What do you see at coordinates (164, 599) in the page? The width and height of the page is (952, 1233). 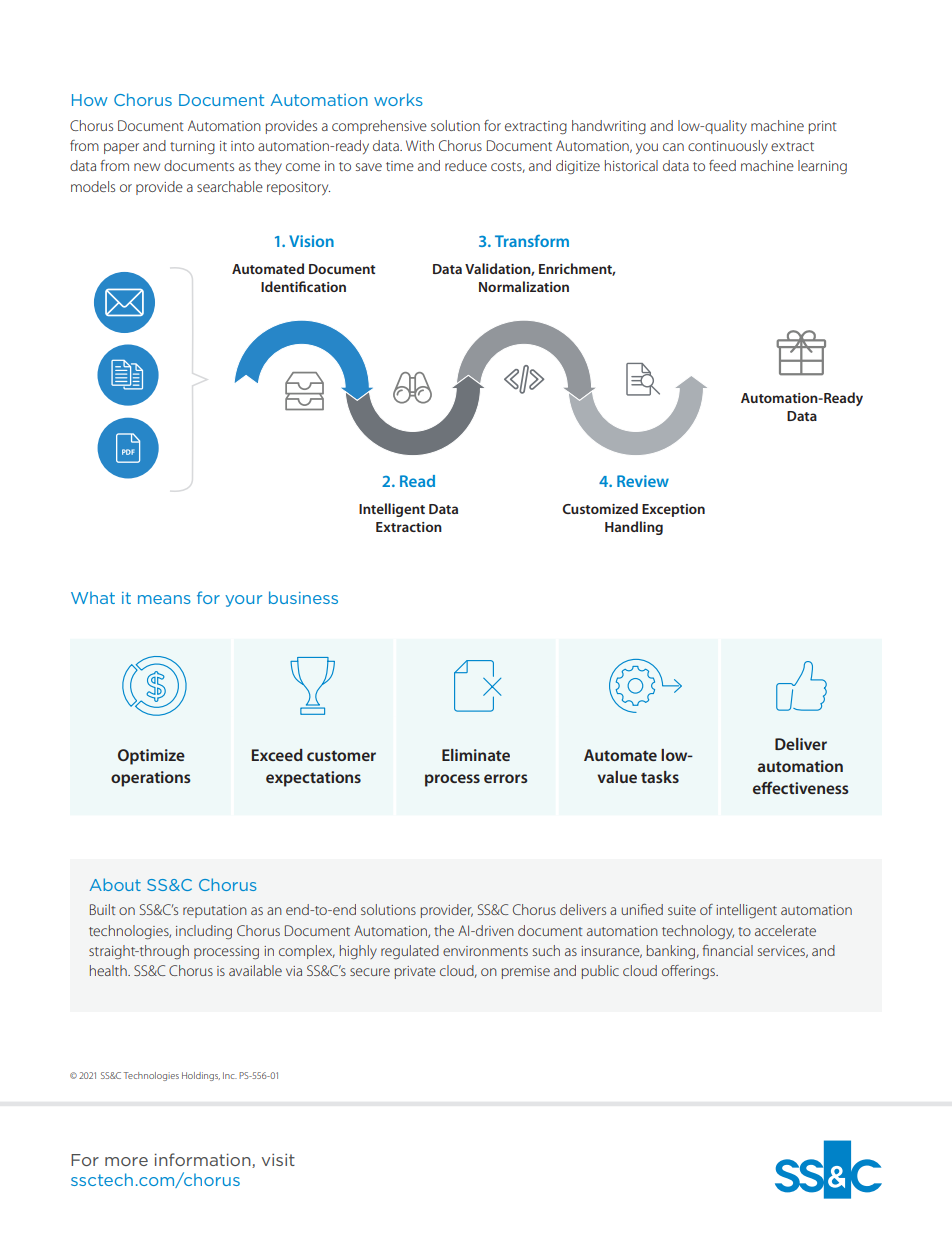 I see `means` at bounding box center [164, 599].
